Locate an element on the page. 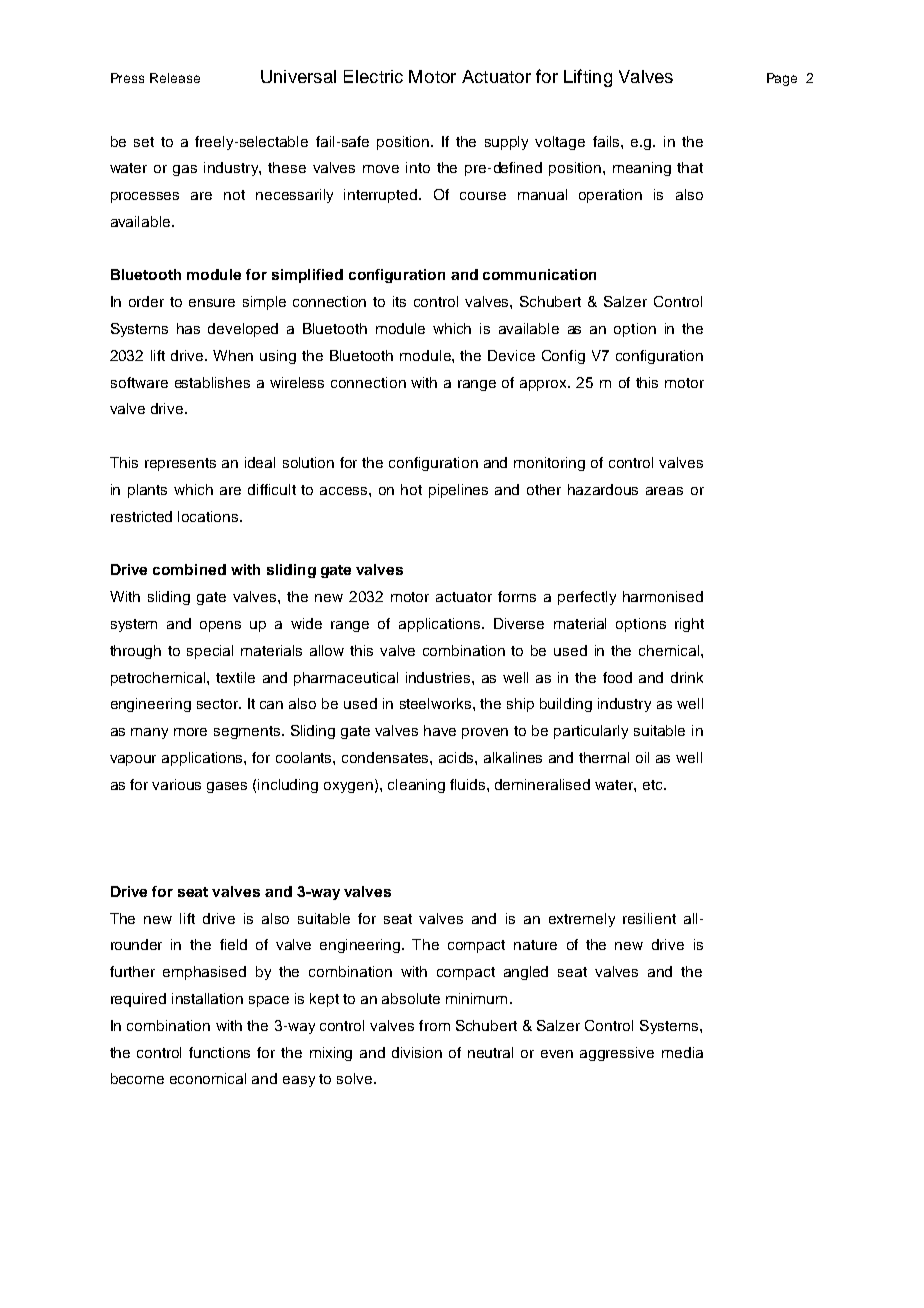  combined is located at coordinates (189, 569).
